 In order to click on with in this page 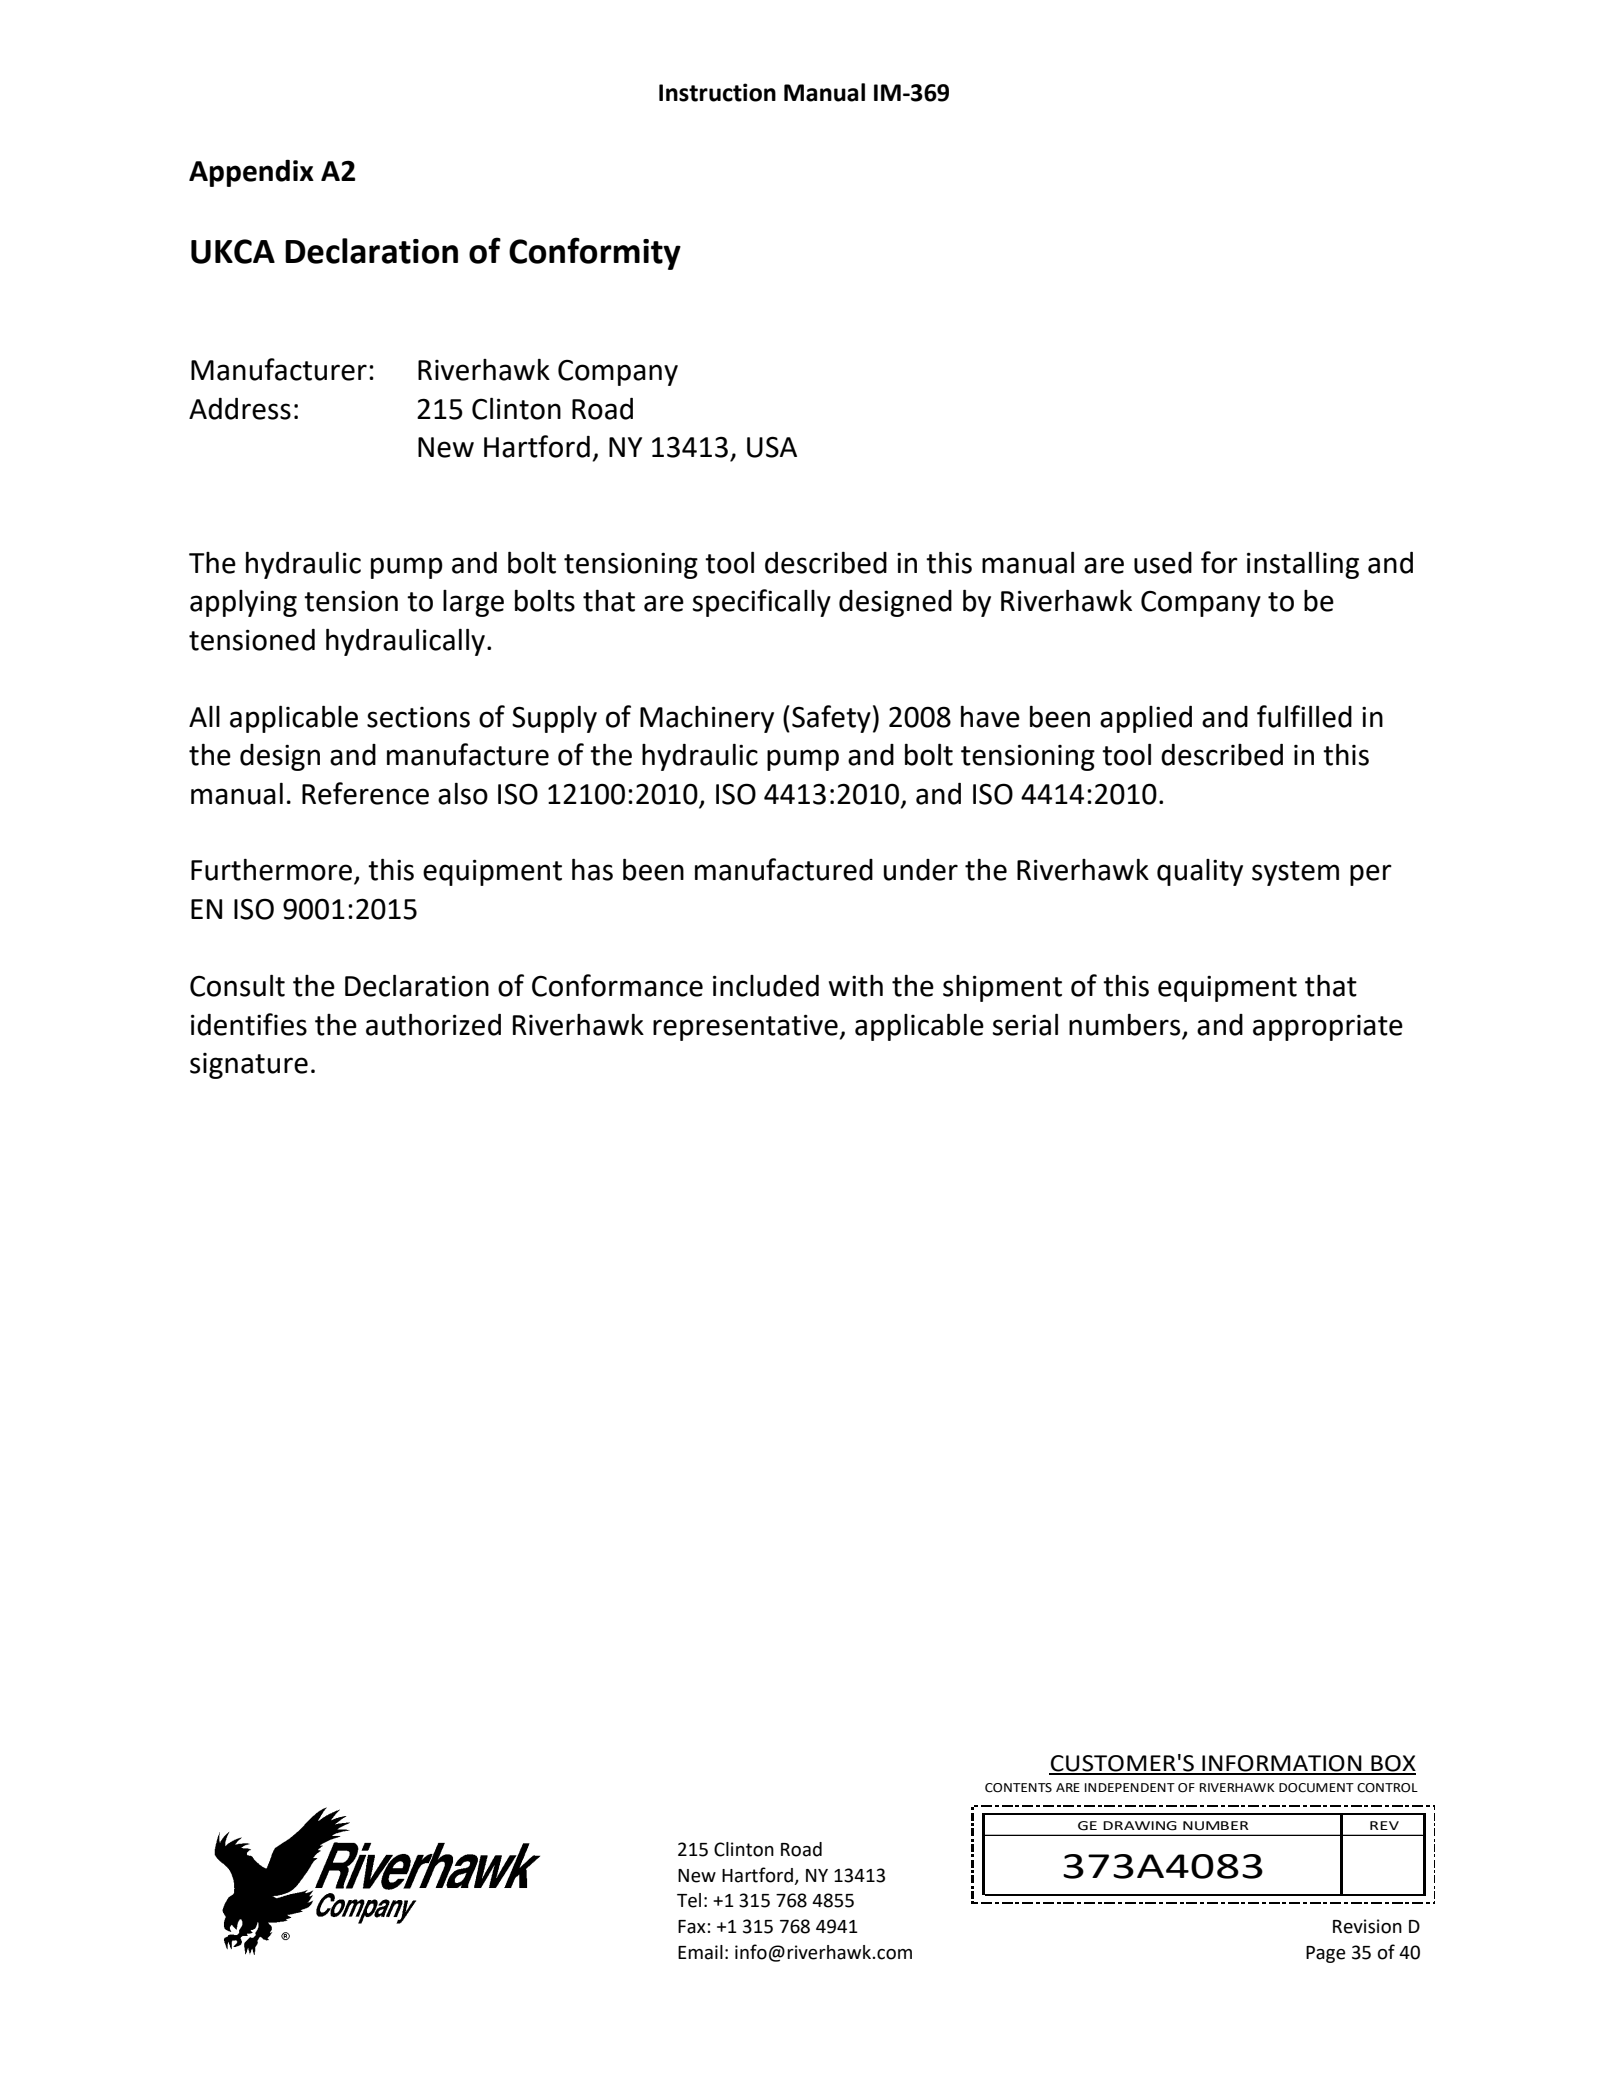, I will do `click(856, 986)`.
